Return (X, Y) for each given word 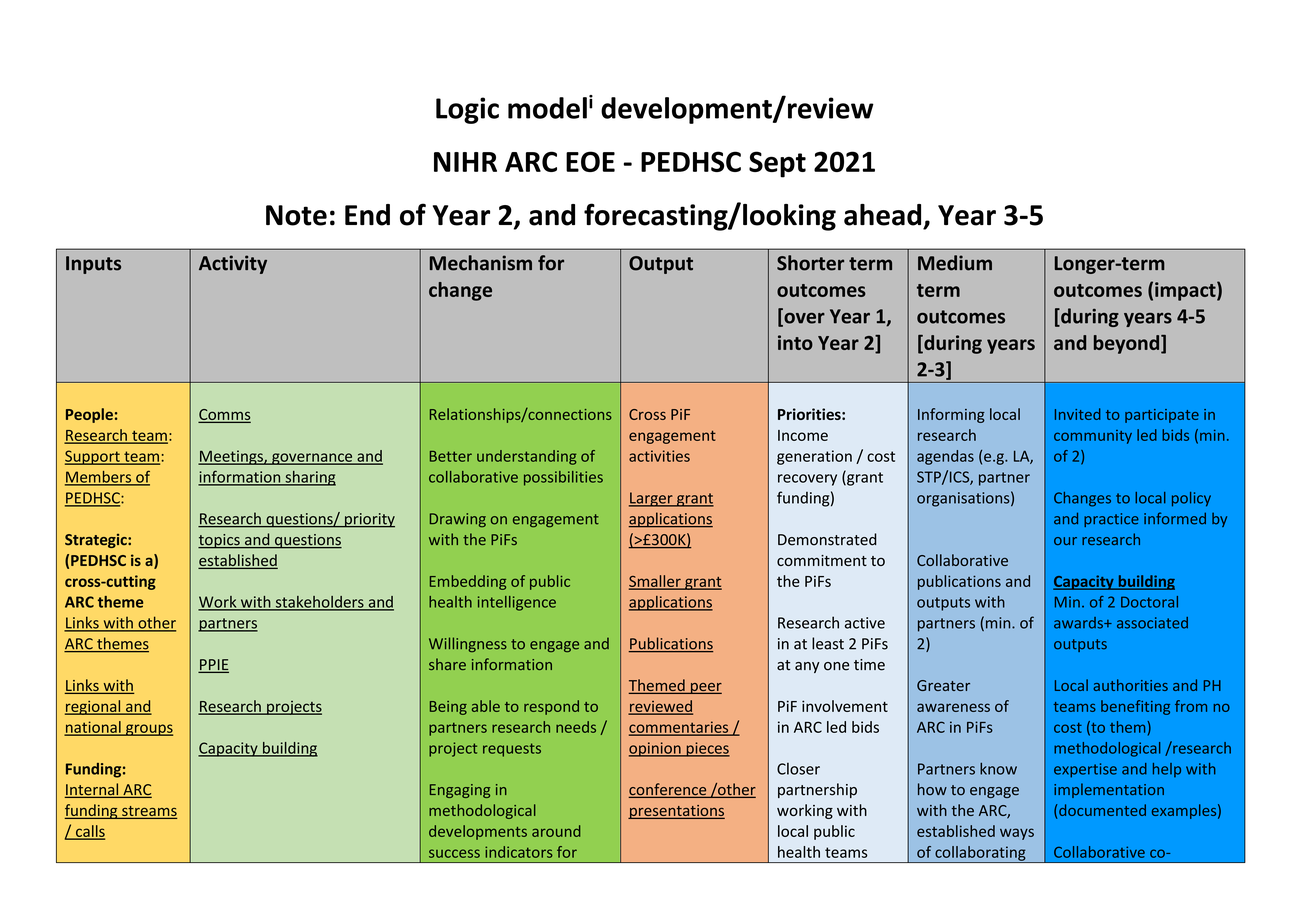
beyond (1128, 344)
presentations (676, 812)
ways (1017, 834)
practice (1111, 520)
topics (220, 541)
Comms (224, 415)
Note (296, 215)
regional (94, 707)
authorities (1130, 685)
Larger (652, 499)
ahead (882, 215)
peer (705, 688)
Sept (777, 164)
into (795, 342)
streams (148, 812)
